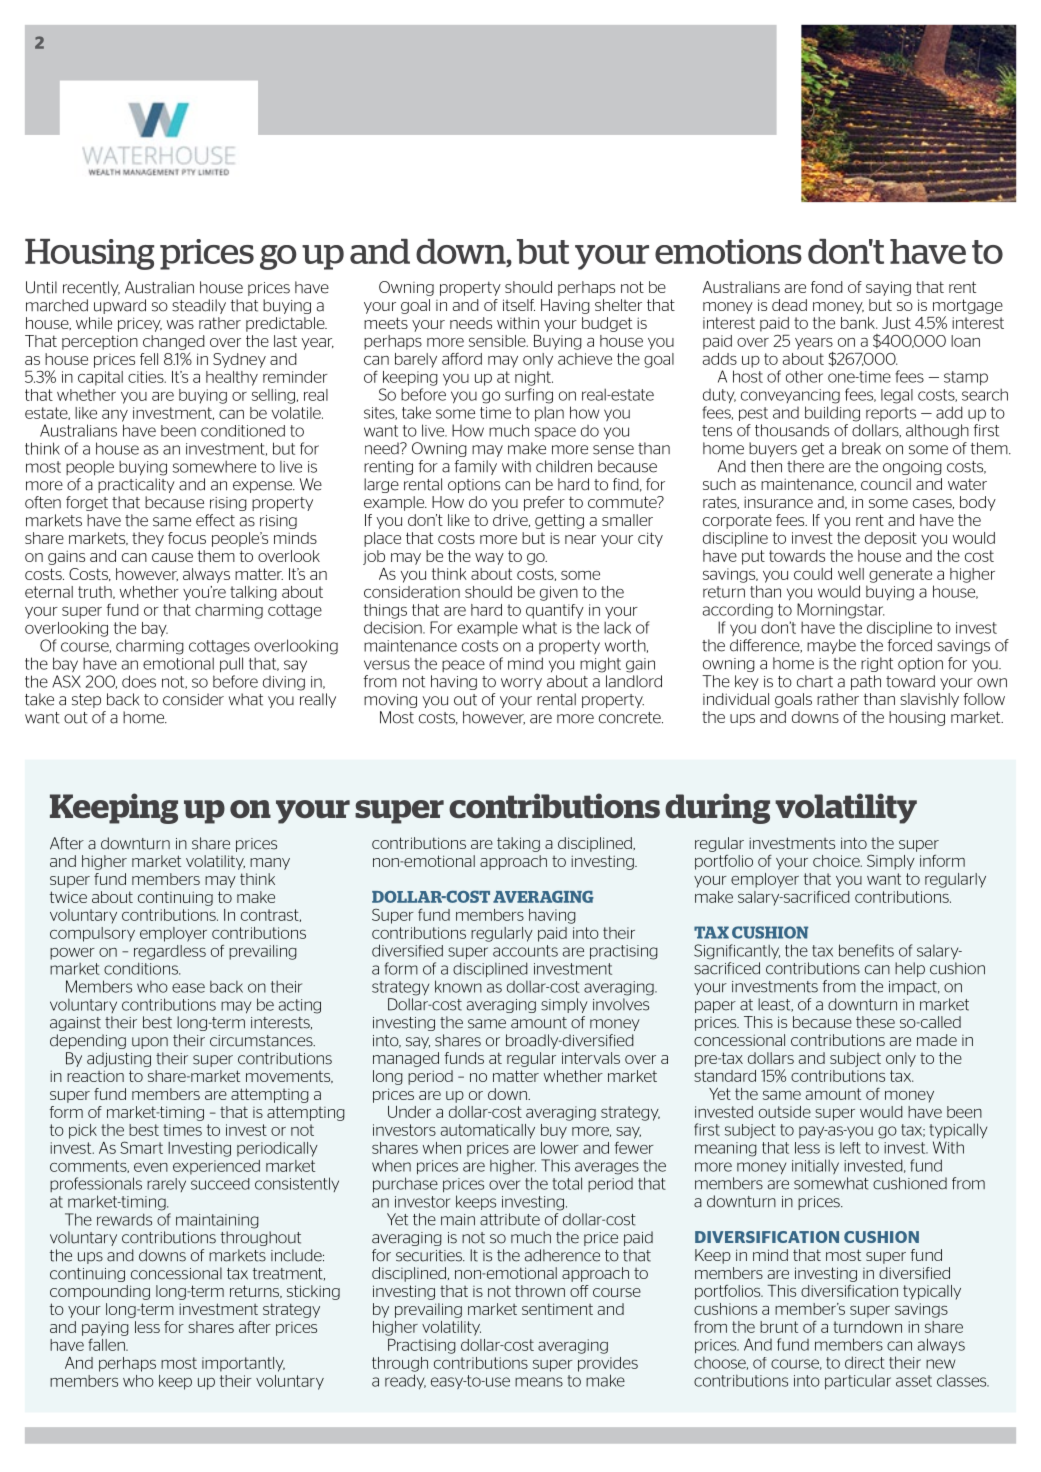 This screenshot has width=1041, height=1472. I want to click on saying, so click(888, 288).
